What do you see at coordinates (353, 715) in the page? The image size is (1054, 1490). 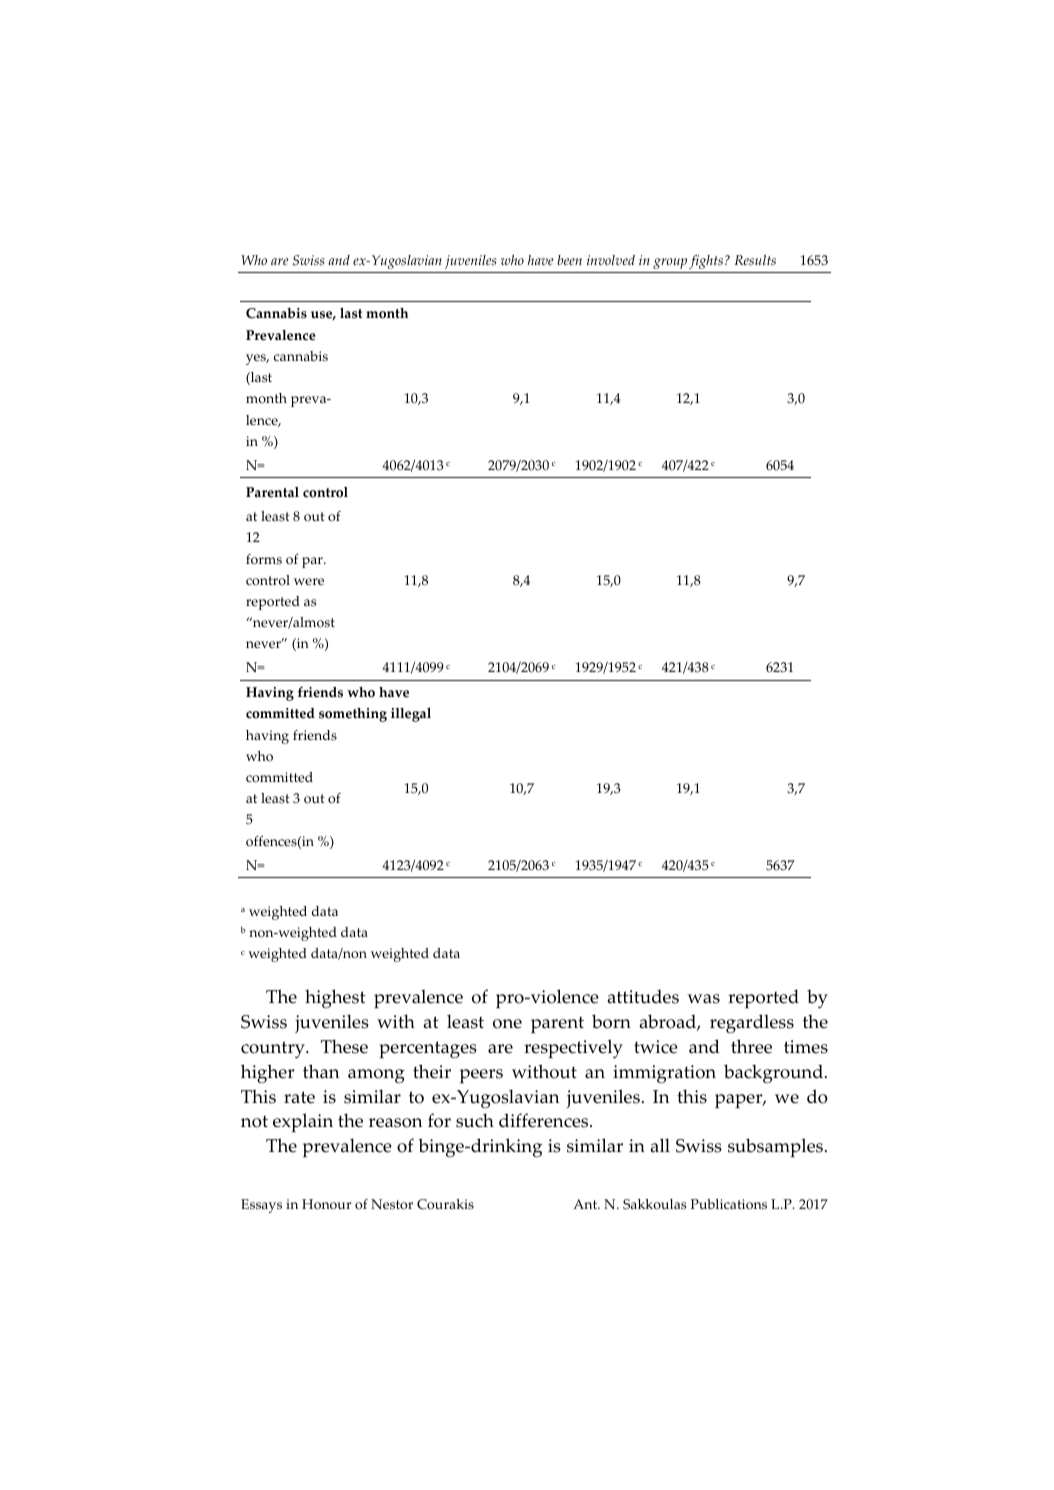 I see `something` at bounding box center [353, 715].
